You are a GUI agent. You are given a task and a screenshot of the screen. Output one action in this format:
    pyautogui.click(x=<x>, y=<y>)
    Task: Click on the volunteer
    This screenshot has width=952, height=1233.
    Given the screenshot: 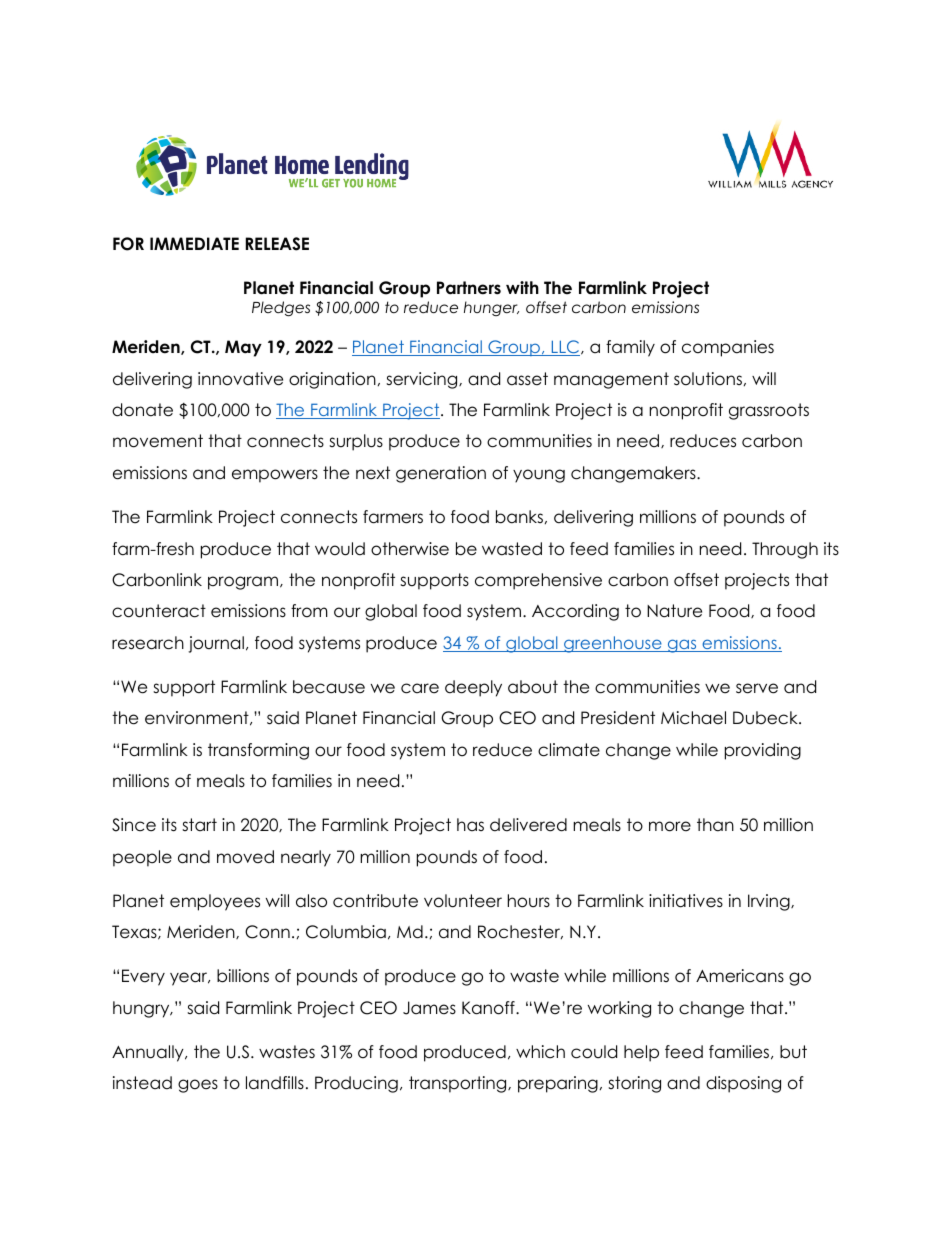 What is the action you would take?
    pyautogui.click(x=463, y=901)
